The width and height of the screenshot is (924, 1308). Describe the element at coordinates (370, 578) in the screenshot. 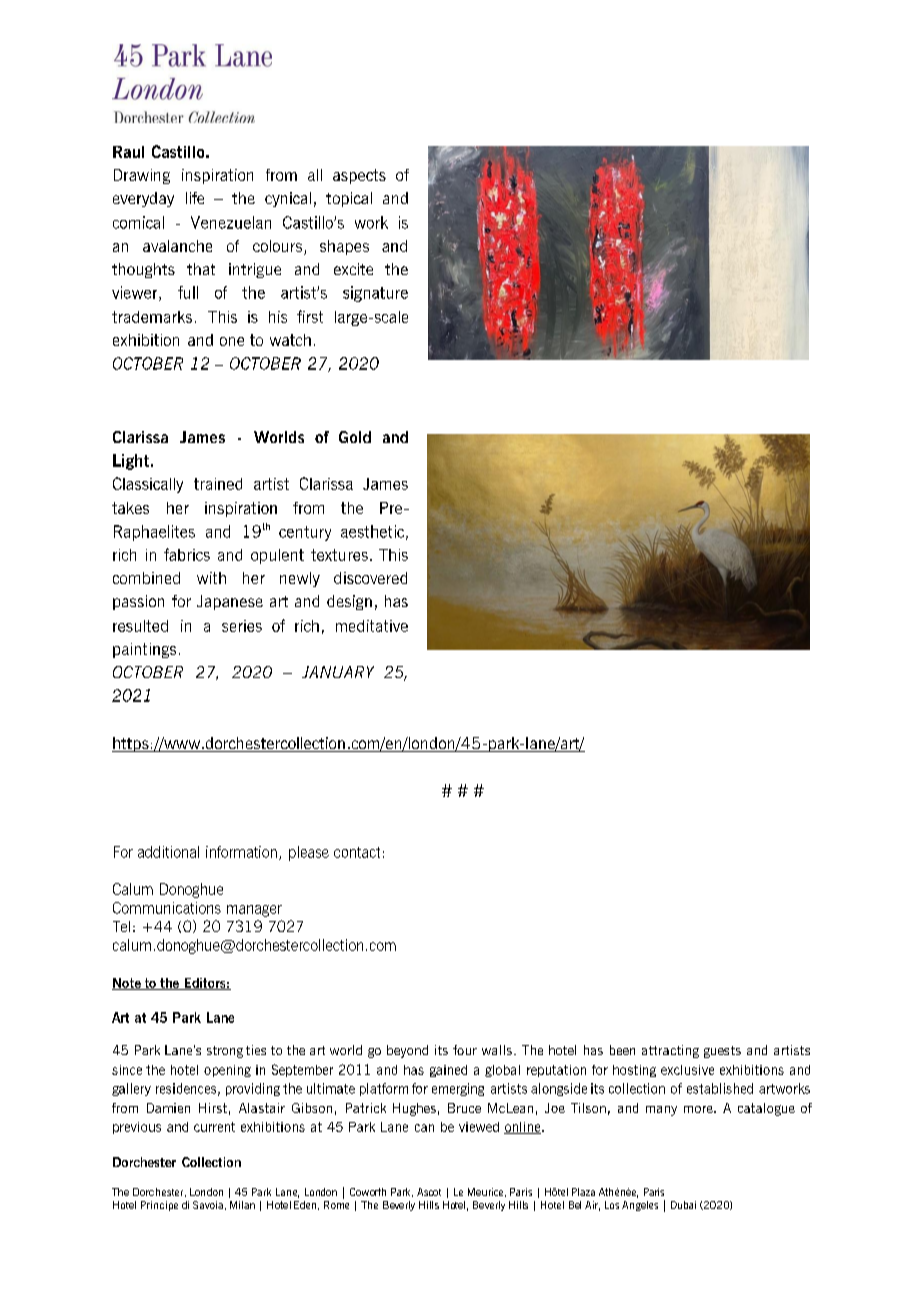

I see `discovered` at that location.
